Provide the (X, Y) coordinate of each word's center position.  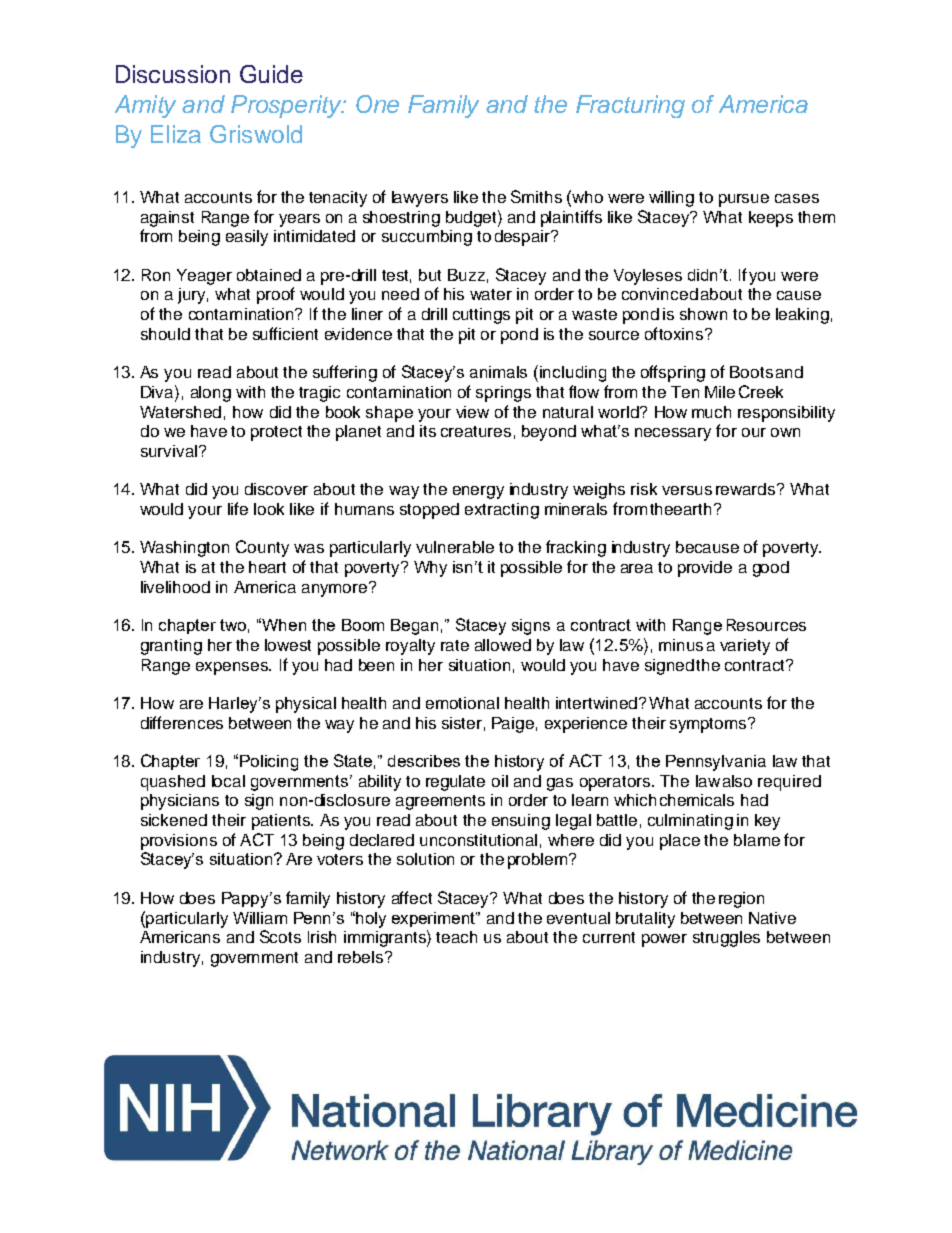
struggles (726, 939)
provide (705, 569)
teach (456, 937)
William (260, 918)
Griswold (256, 134)
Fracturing (630, 106)
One (377, 104)
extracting (502, 511)
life (238, 508)
